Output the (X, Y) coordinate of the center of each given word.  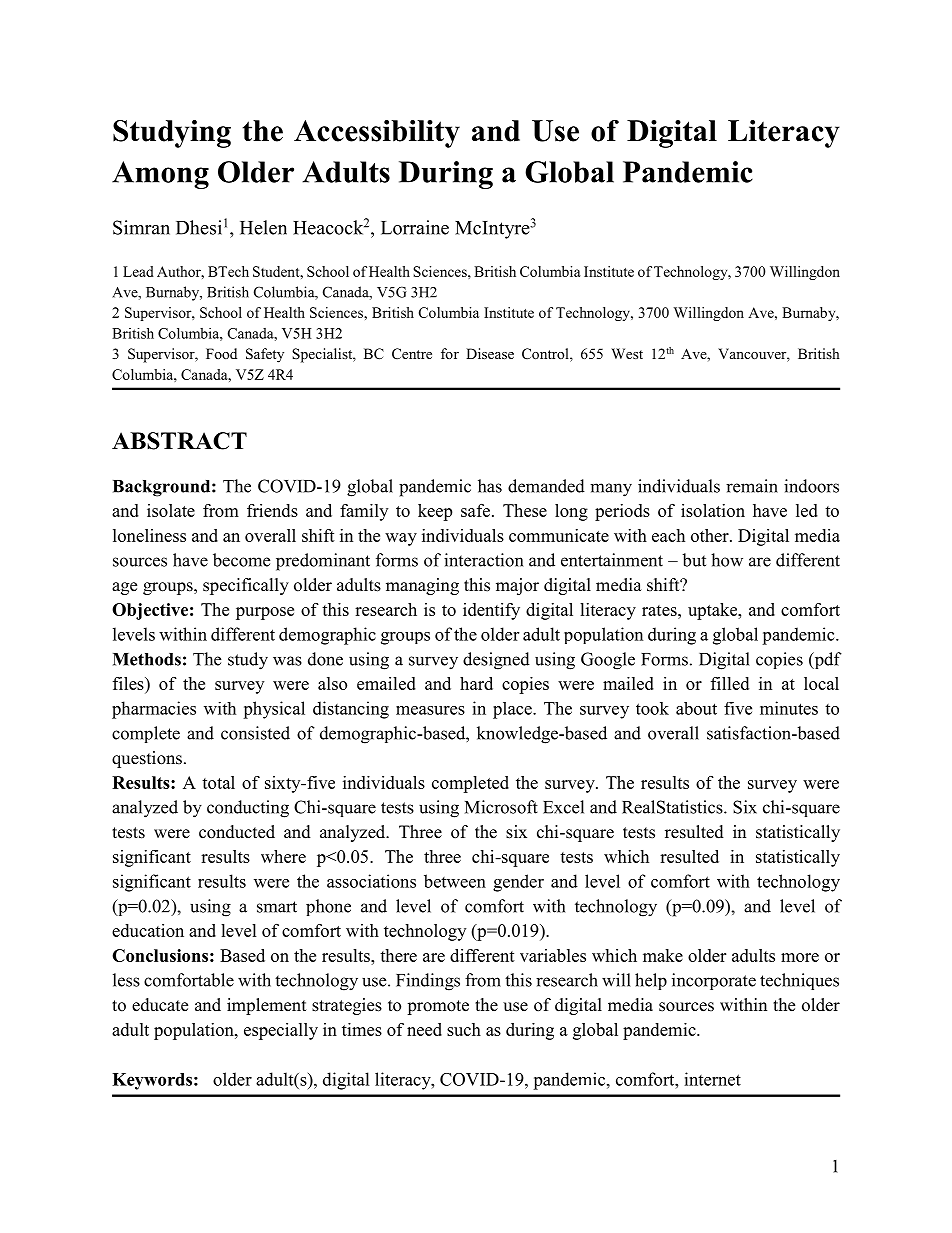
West (627, 353)
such (464, 1029)
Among (160, 175)
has (490, 486)
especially (281, 1031)
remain (752, 486)
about (696, 708)
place (513, 710)
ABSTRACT (179, 441)
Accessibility (377, 134)
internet (712, 1079)
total (218, 782)
